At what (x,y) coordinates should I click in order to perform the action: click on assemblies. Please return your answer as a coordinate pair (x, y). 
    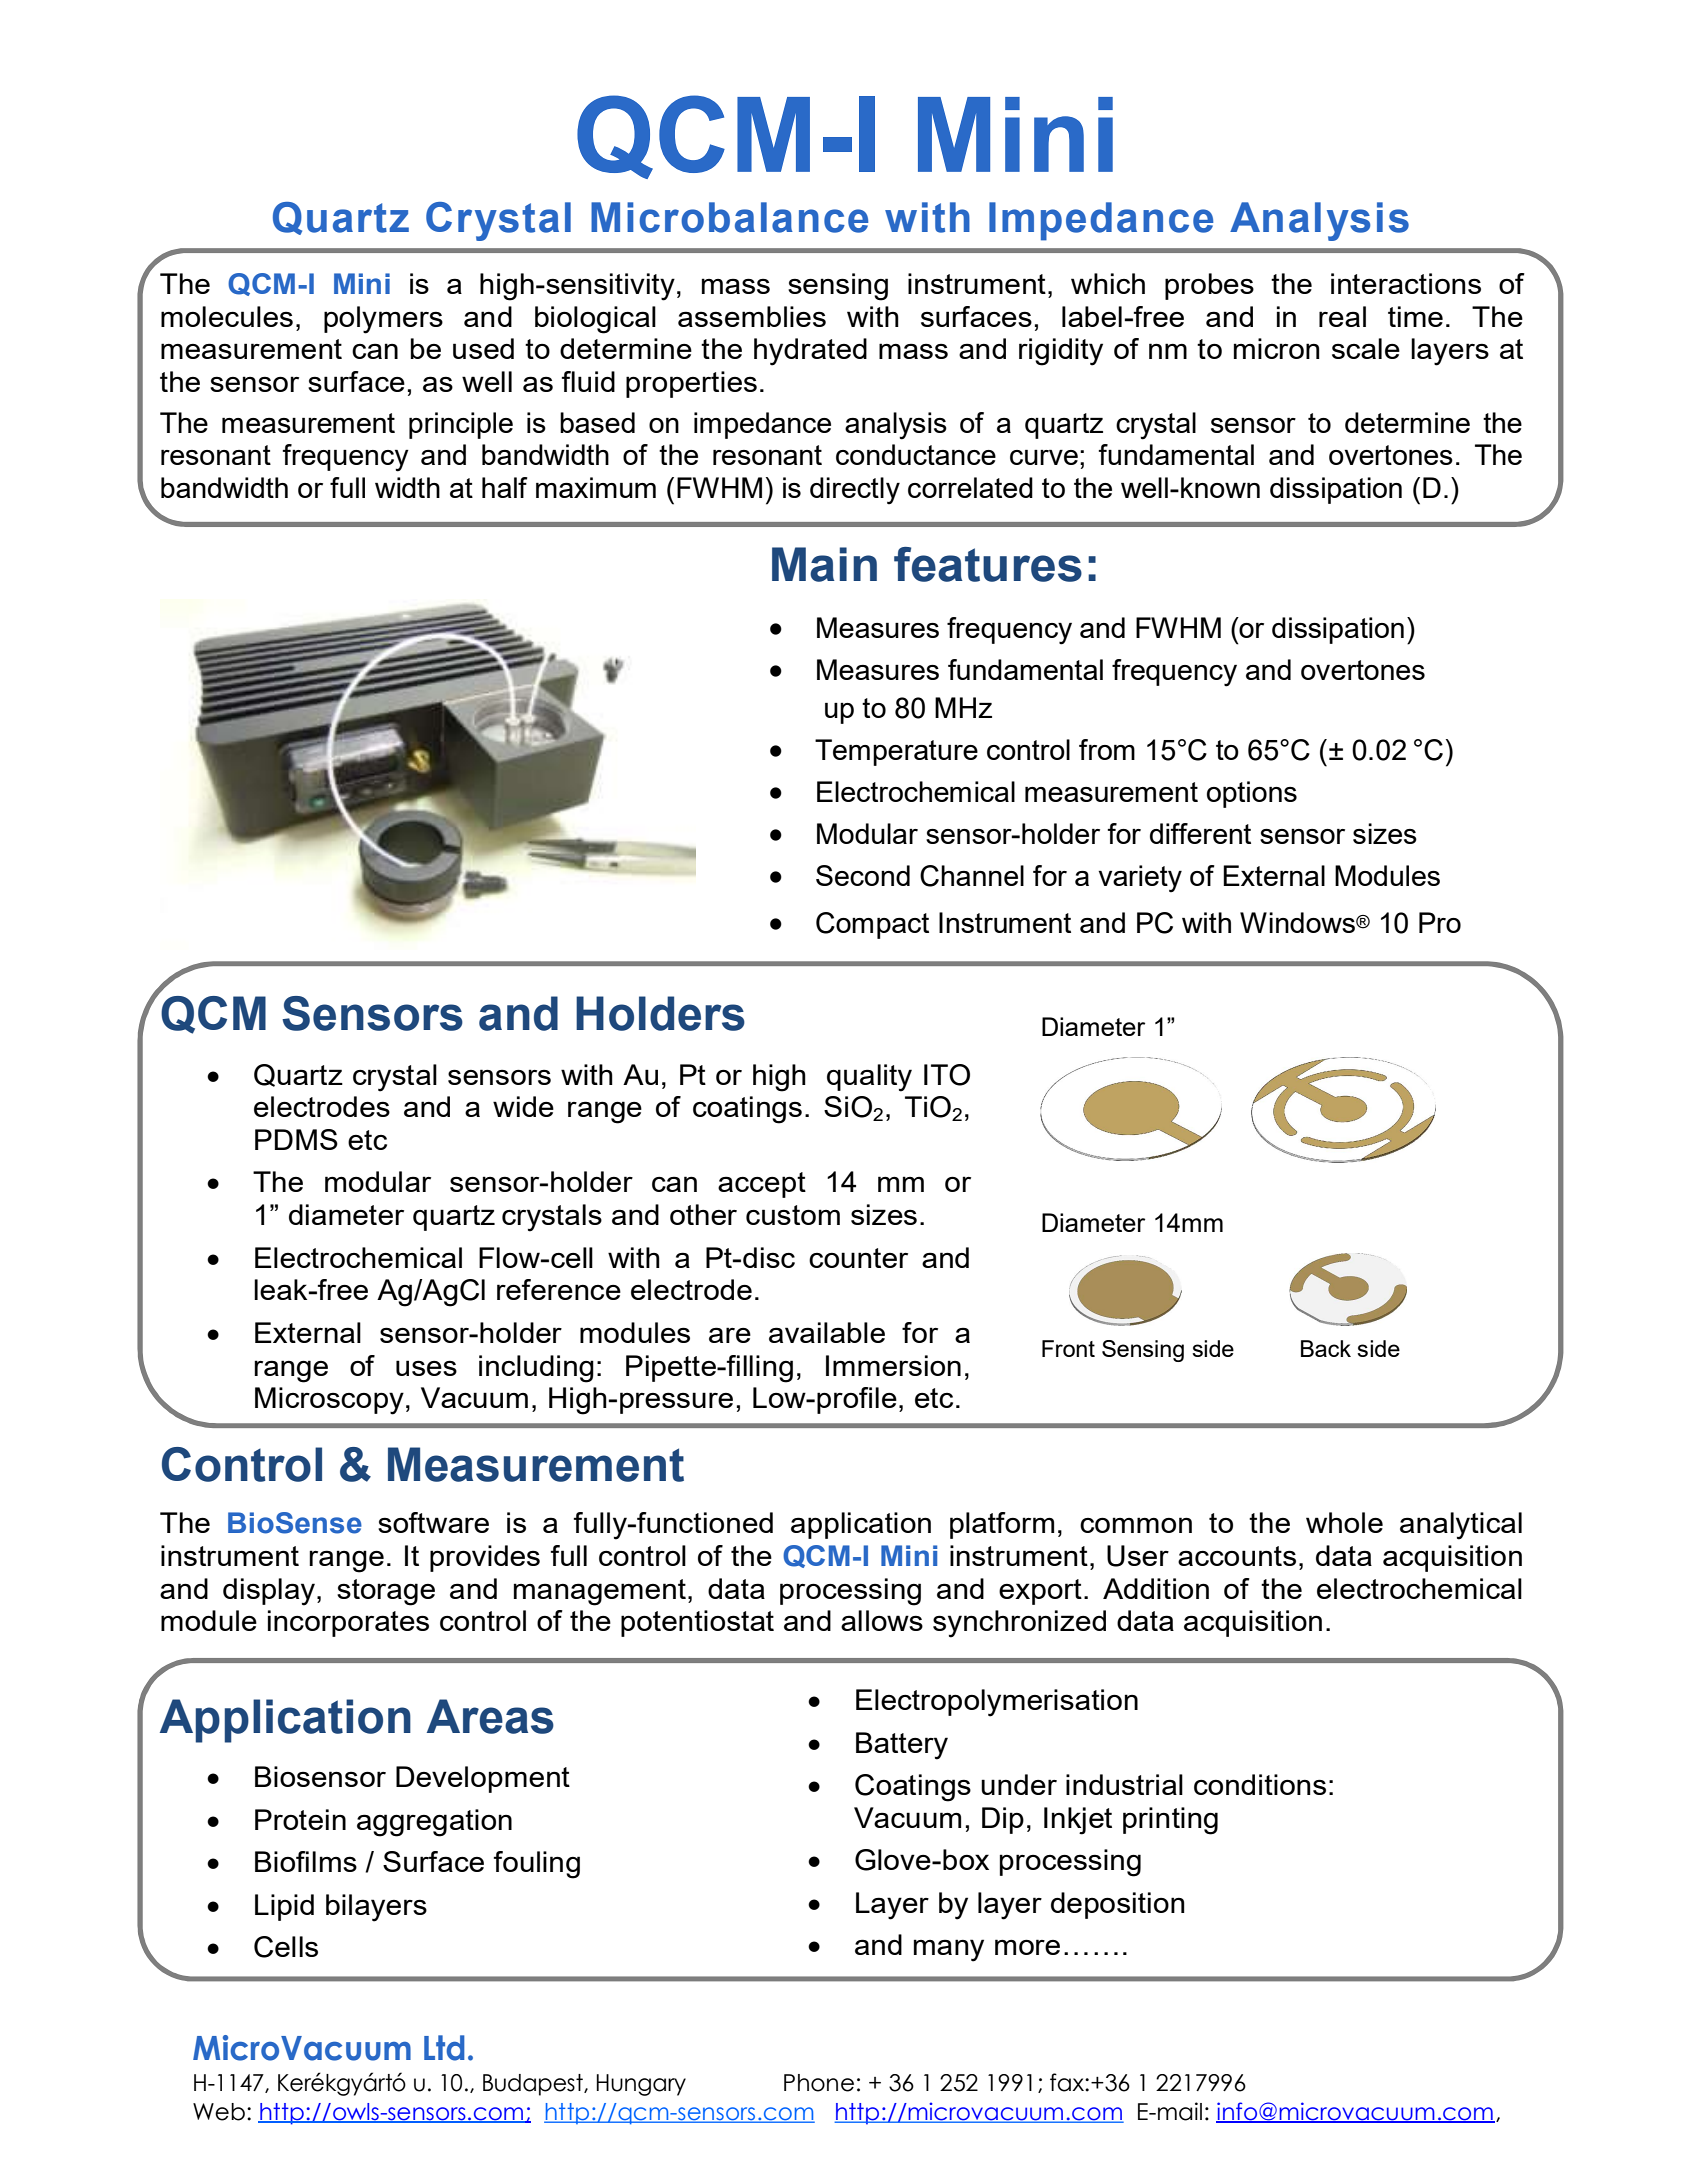
    Looking at the image, I should click on (752, 316).
